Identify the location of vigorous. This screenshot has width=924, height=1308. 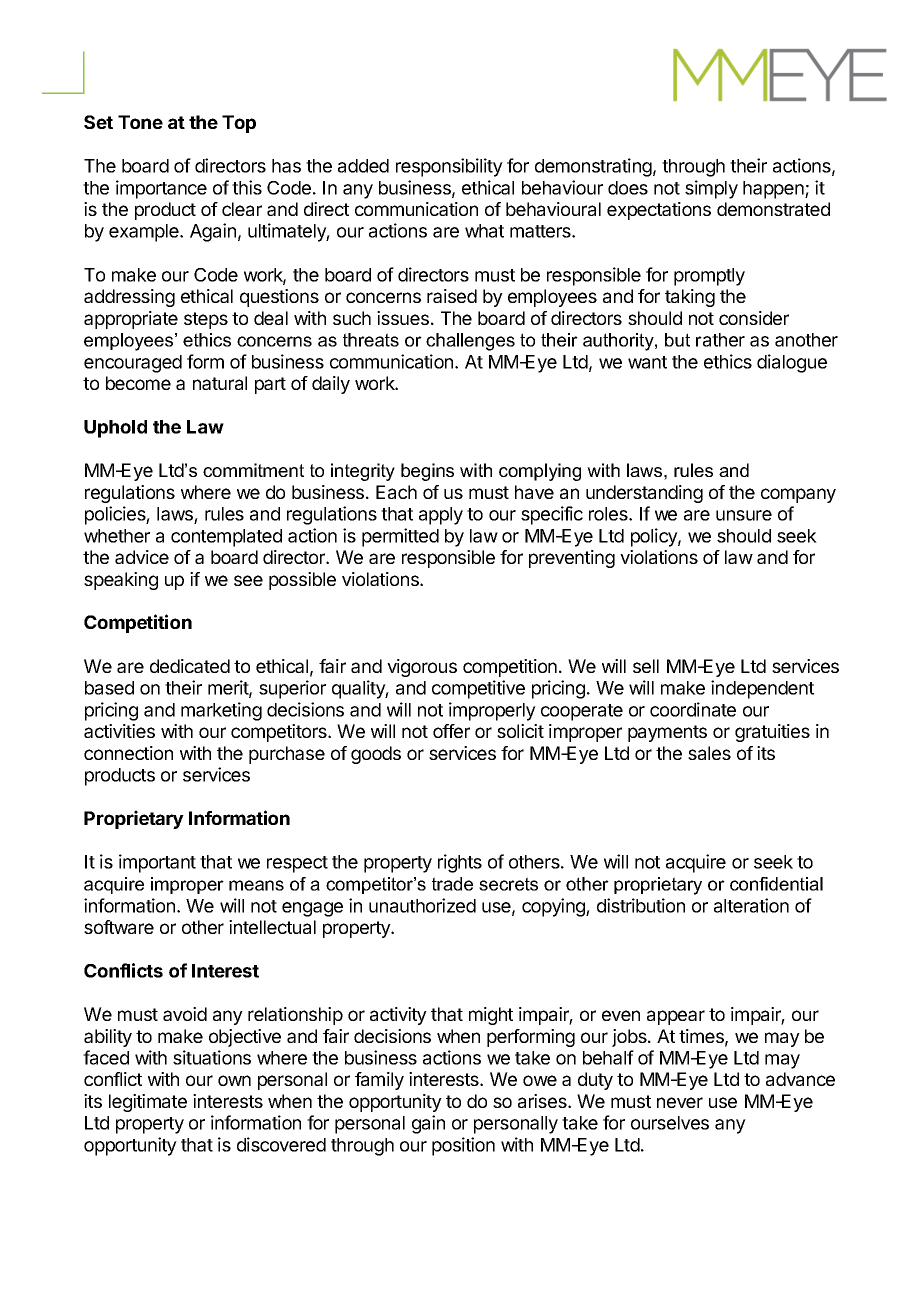
(422, 668).
